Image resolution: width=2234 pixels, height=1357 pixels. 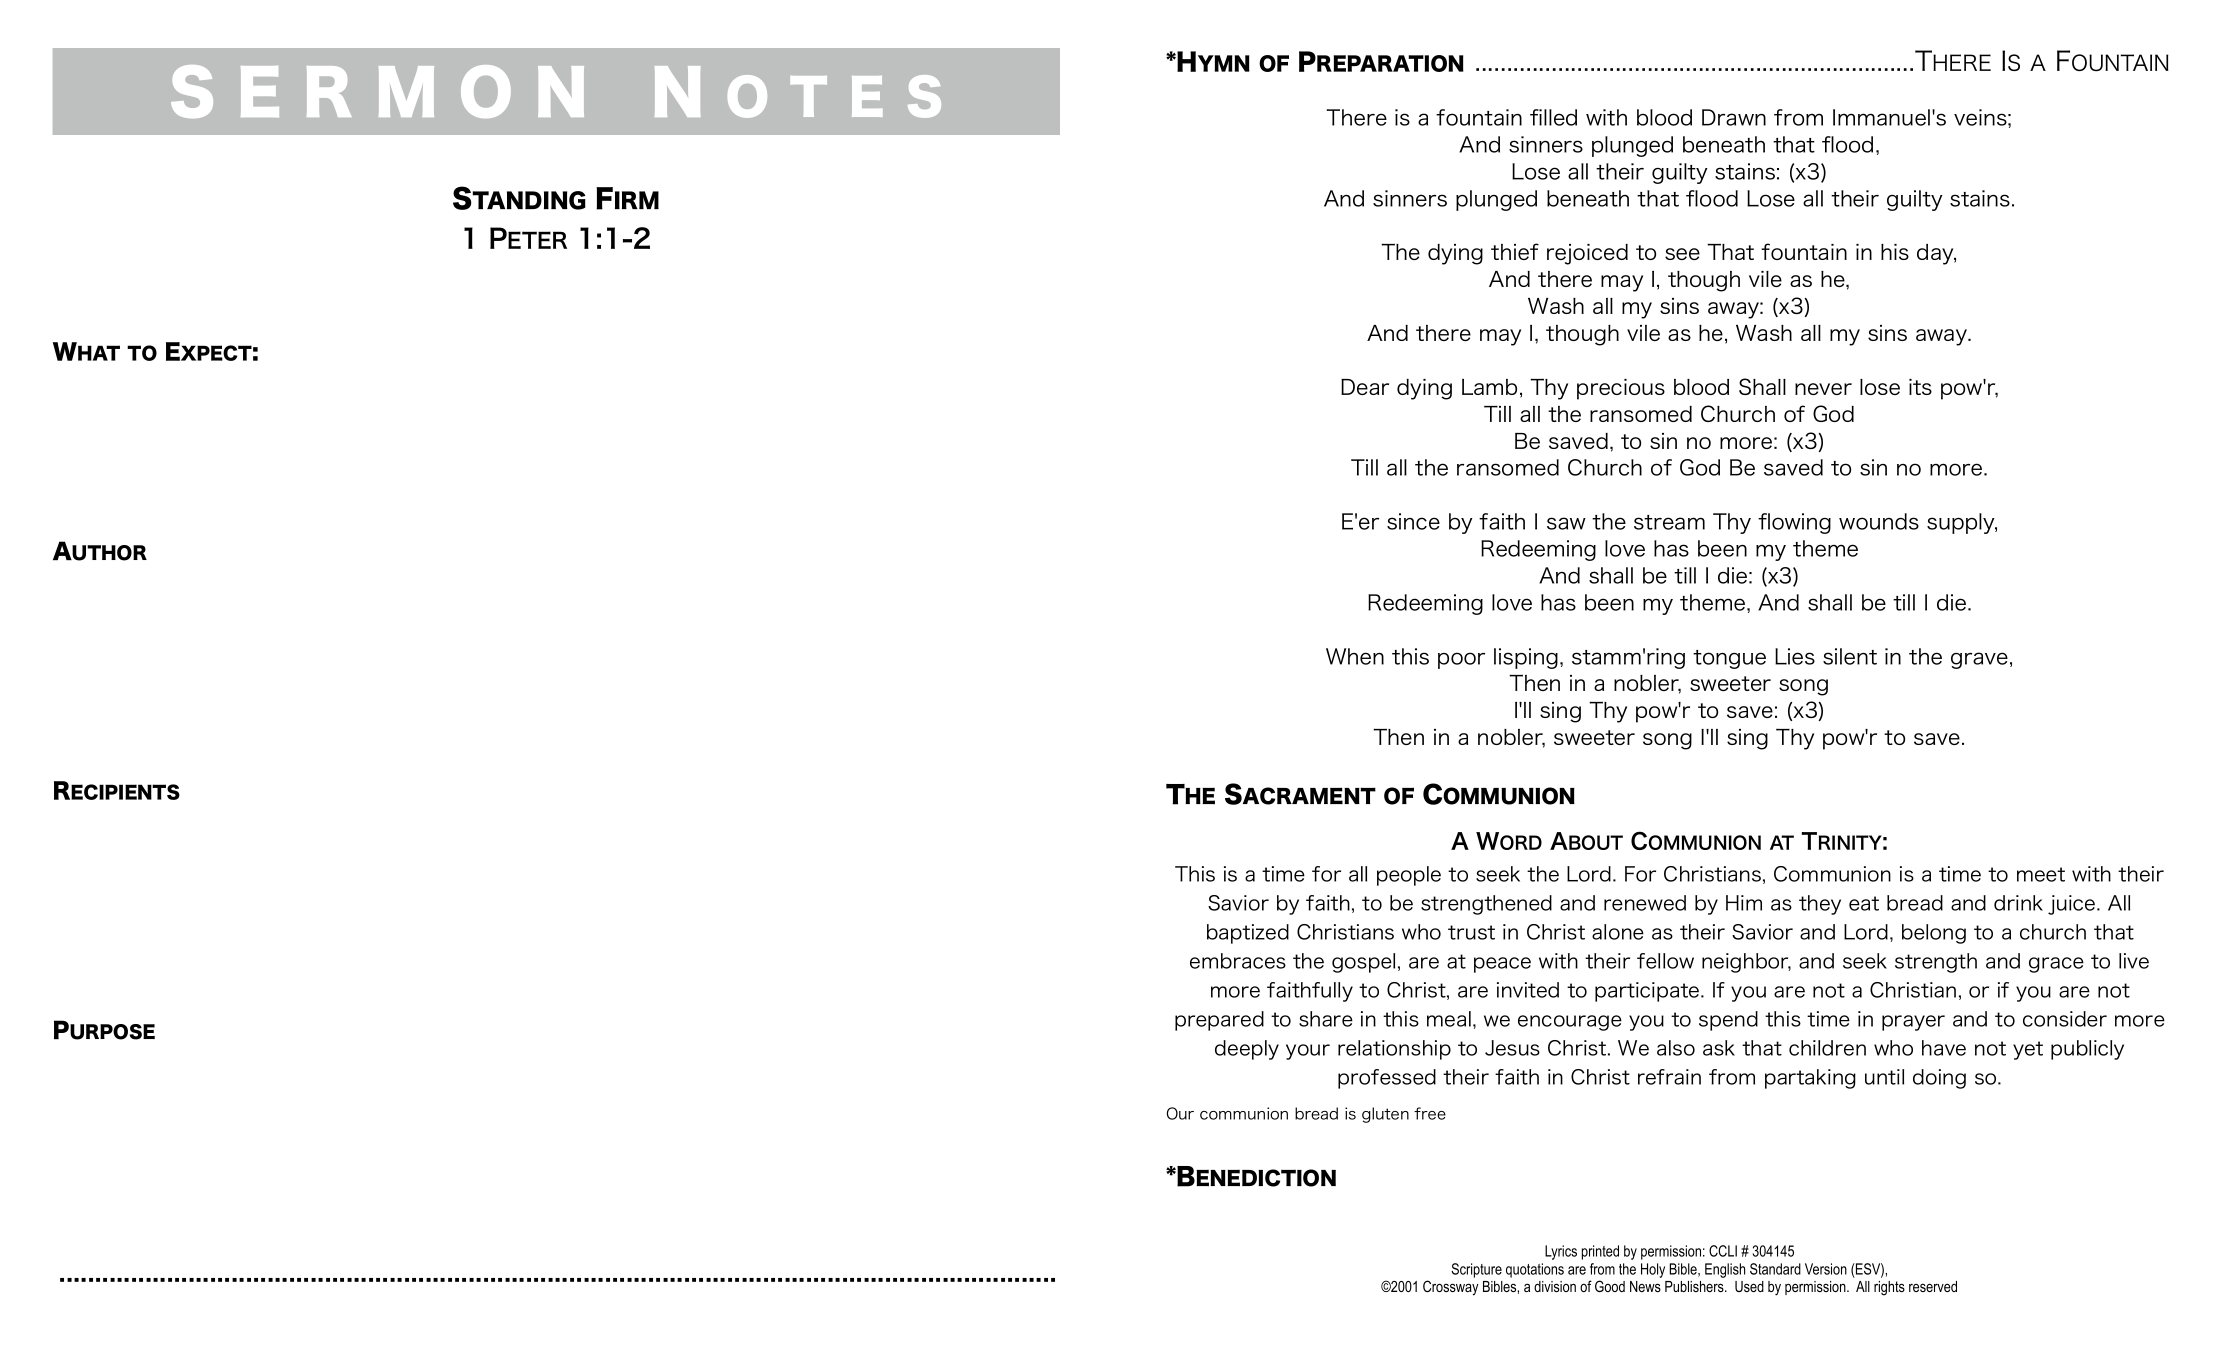 I want to click on Holy, so click(x=1653, y=1270).
